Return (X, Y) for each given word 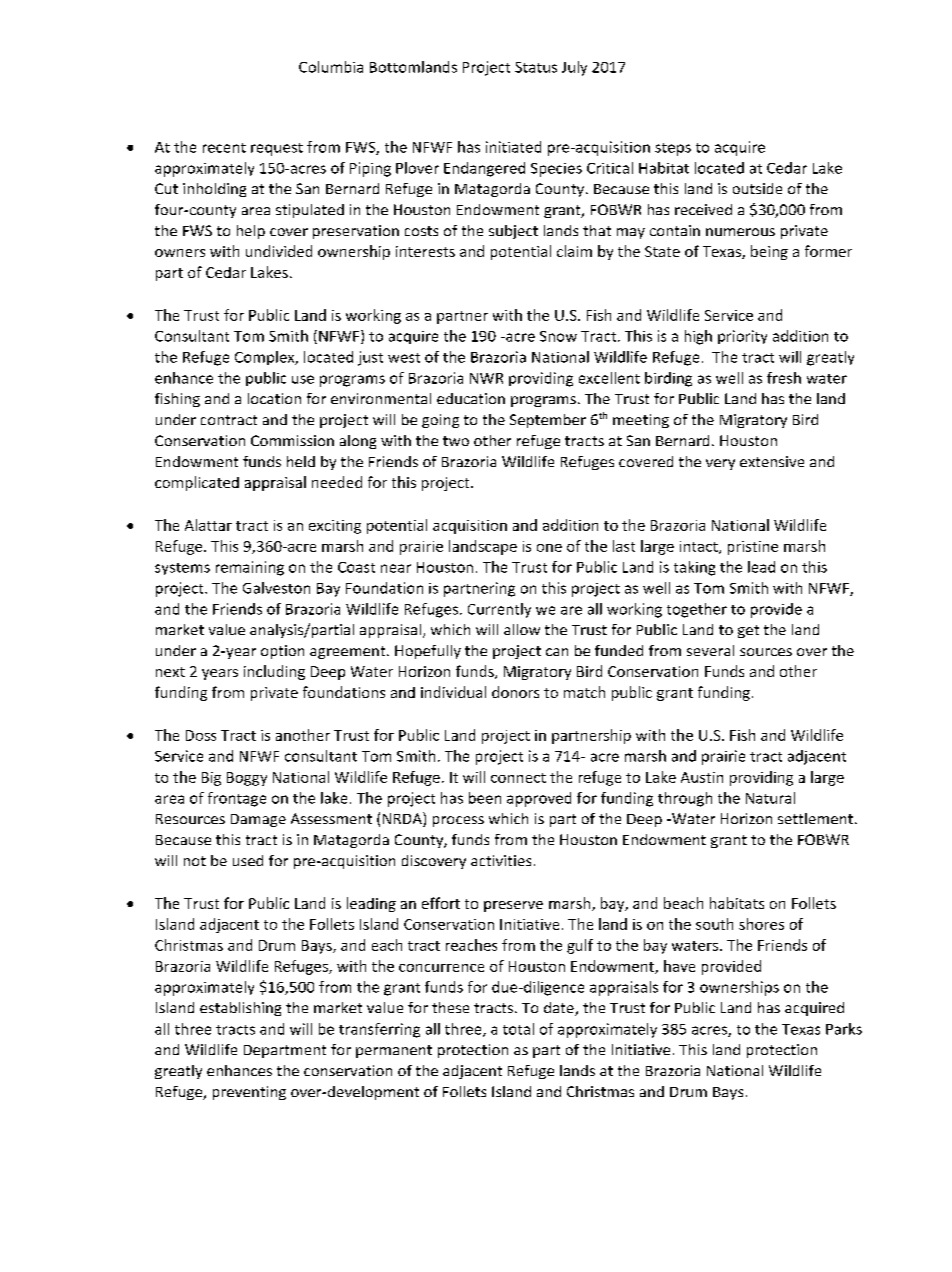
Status (536, 67)
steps (673, 149)
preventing (249, 1093)
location (274, 398)
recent (224, 148)
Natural (770, 798)
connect (518, 778)
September (548, 421)
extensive (772, 461)
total (518, 1029)
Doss (201, 735)
